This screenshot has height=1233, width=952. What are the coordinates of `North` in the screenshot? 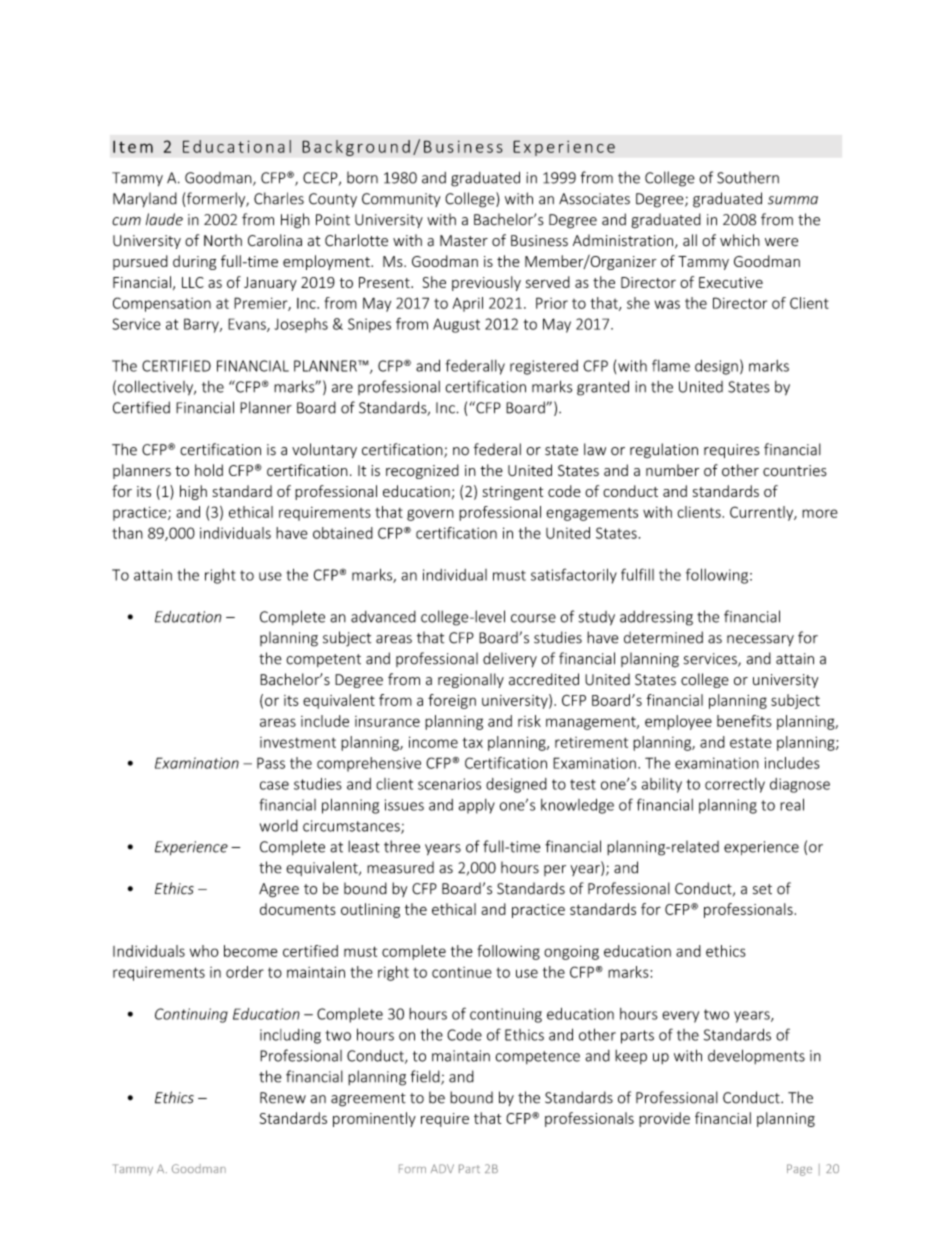 It's located at (223, 240).
